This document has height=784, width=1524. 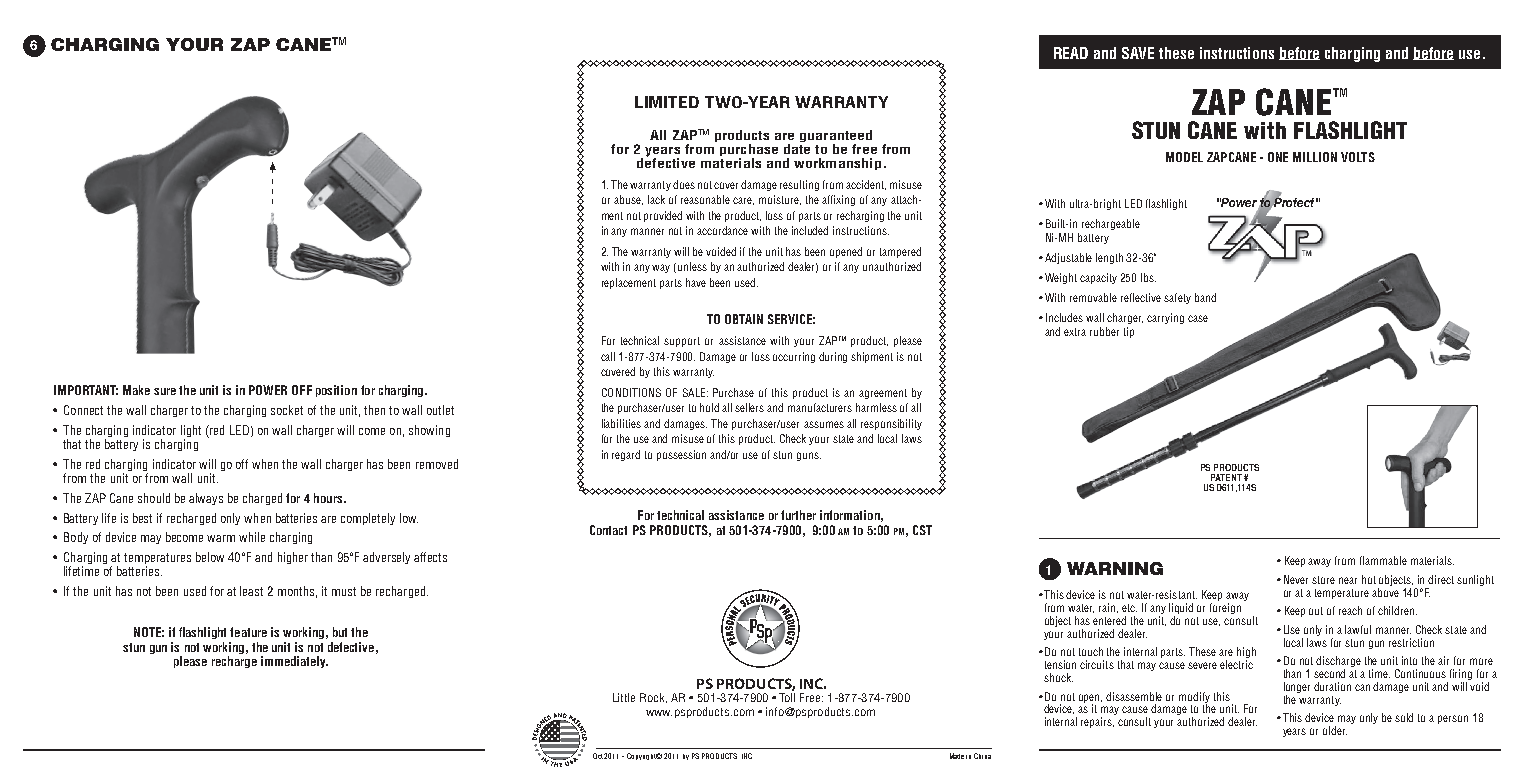 What do you see at coordinates (922, 530) in the document?
I see `CST` at bounding box center [922, 530].
